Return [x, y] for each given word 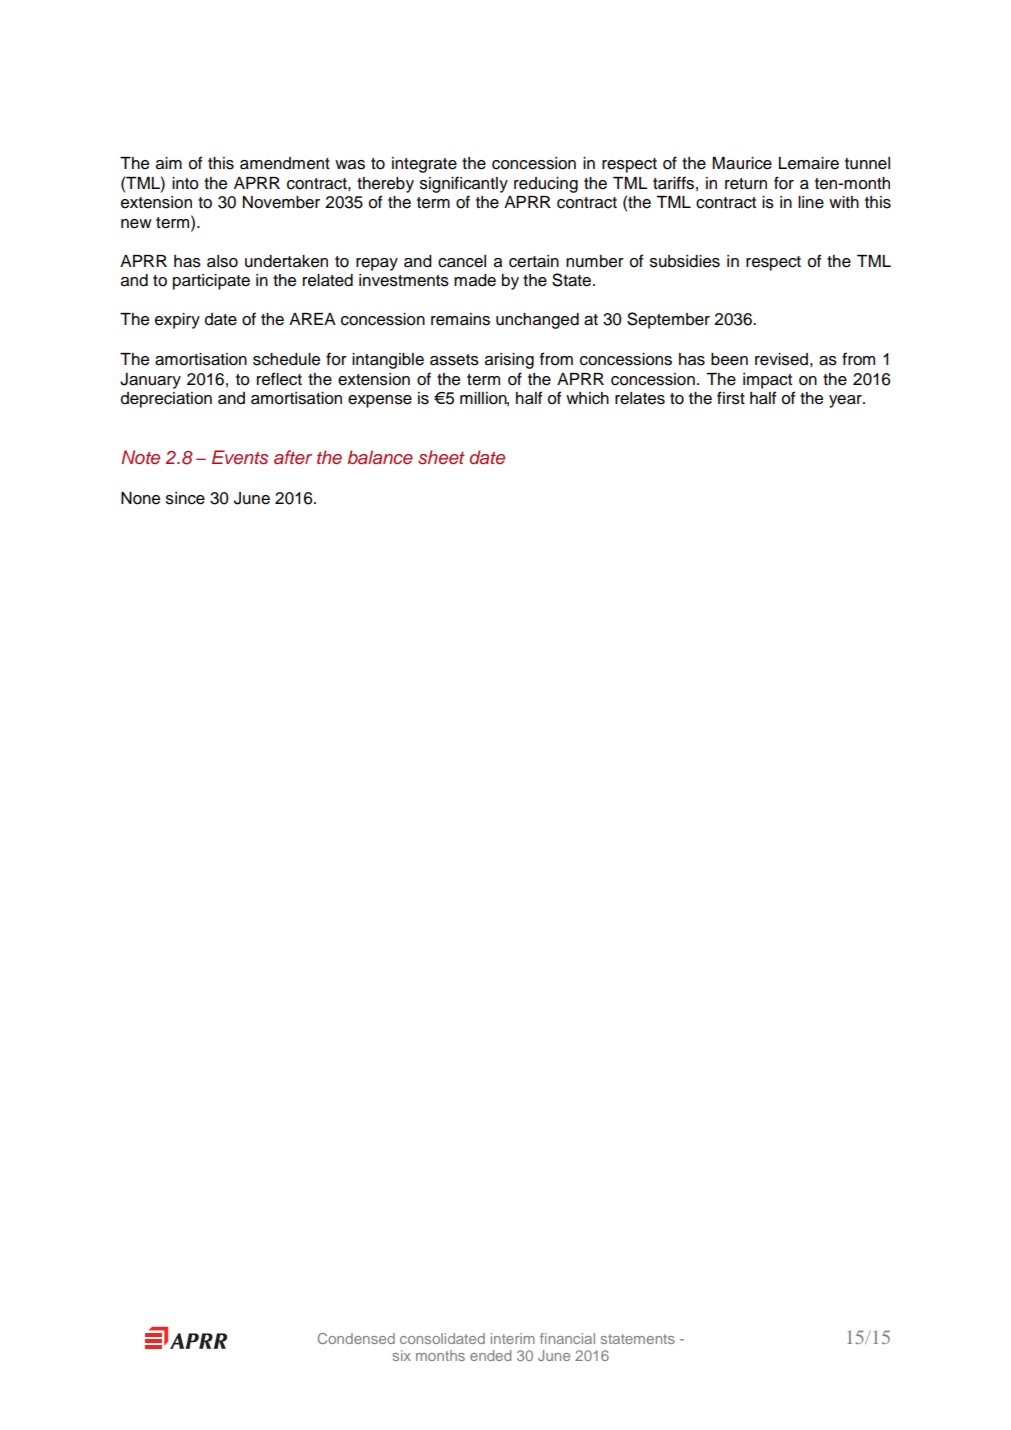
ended [490, 1355]
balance [380, 457]
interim [513, 1338]
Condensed [356, 1338]
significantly [464, 184]
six [402, 1355]
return [746, 184]
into [185, 183]
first [731, 398]
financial [567, 1338]
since [185, 498]
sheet [441, 457]
